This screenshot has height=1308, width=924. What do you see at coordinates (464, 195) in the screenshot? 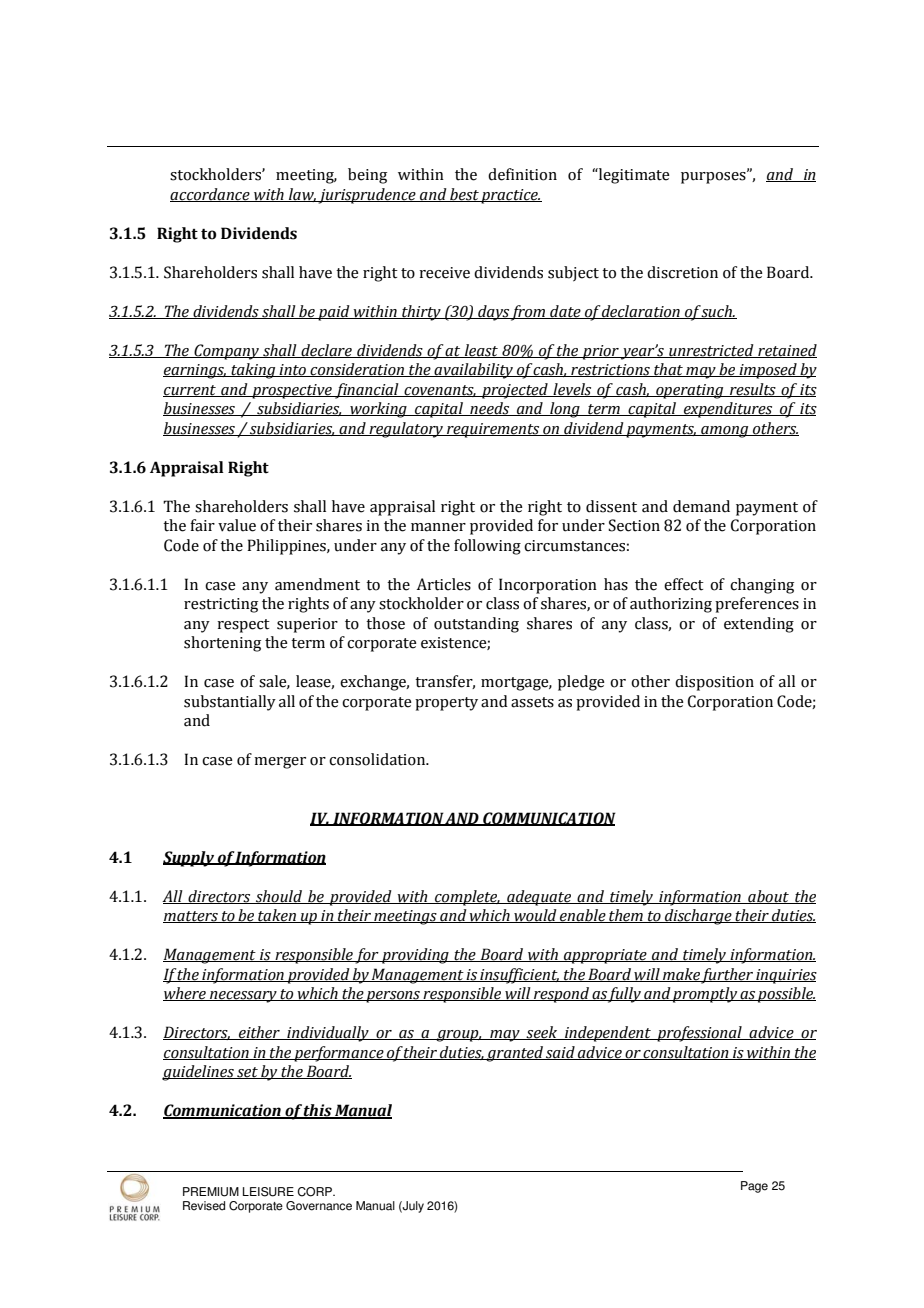
I see `best` at bounding box center [464, 195].
